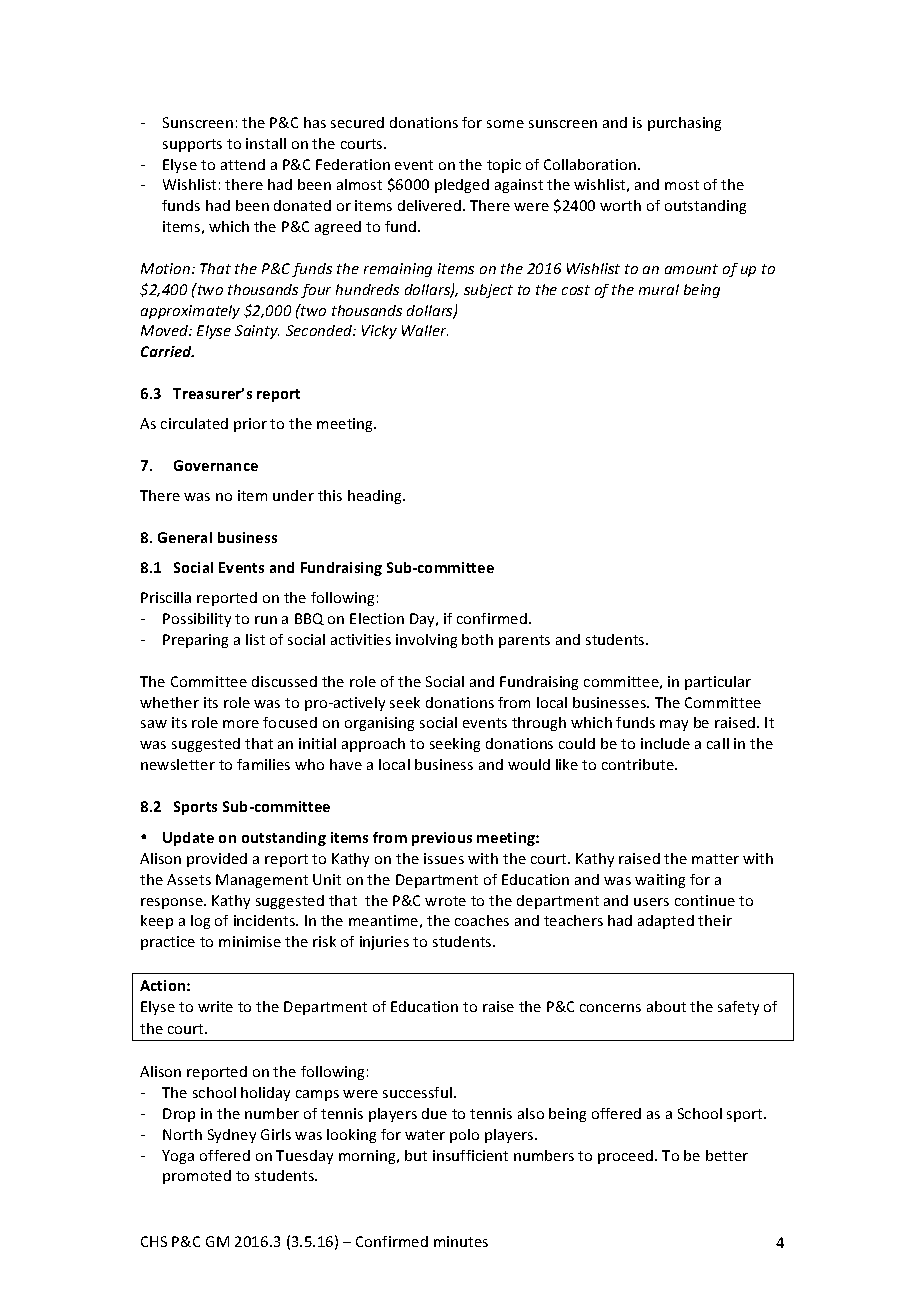 This screenshot has width=924, height=1308. What do you see at coordinates (384, 943) in the screenshot?
I see `injuries` at bounding box center [384, 943].
